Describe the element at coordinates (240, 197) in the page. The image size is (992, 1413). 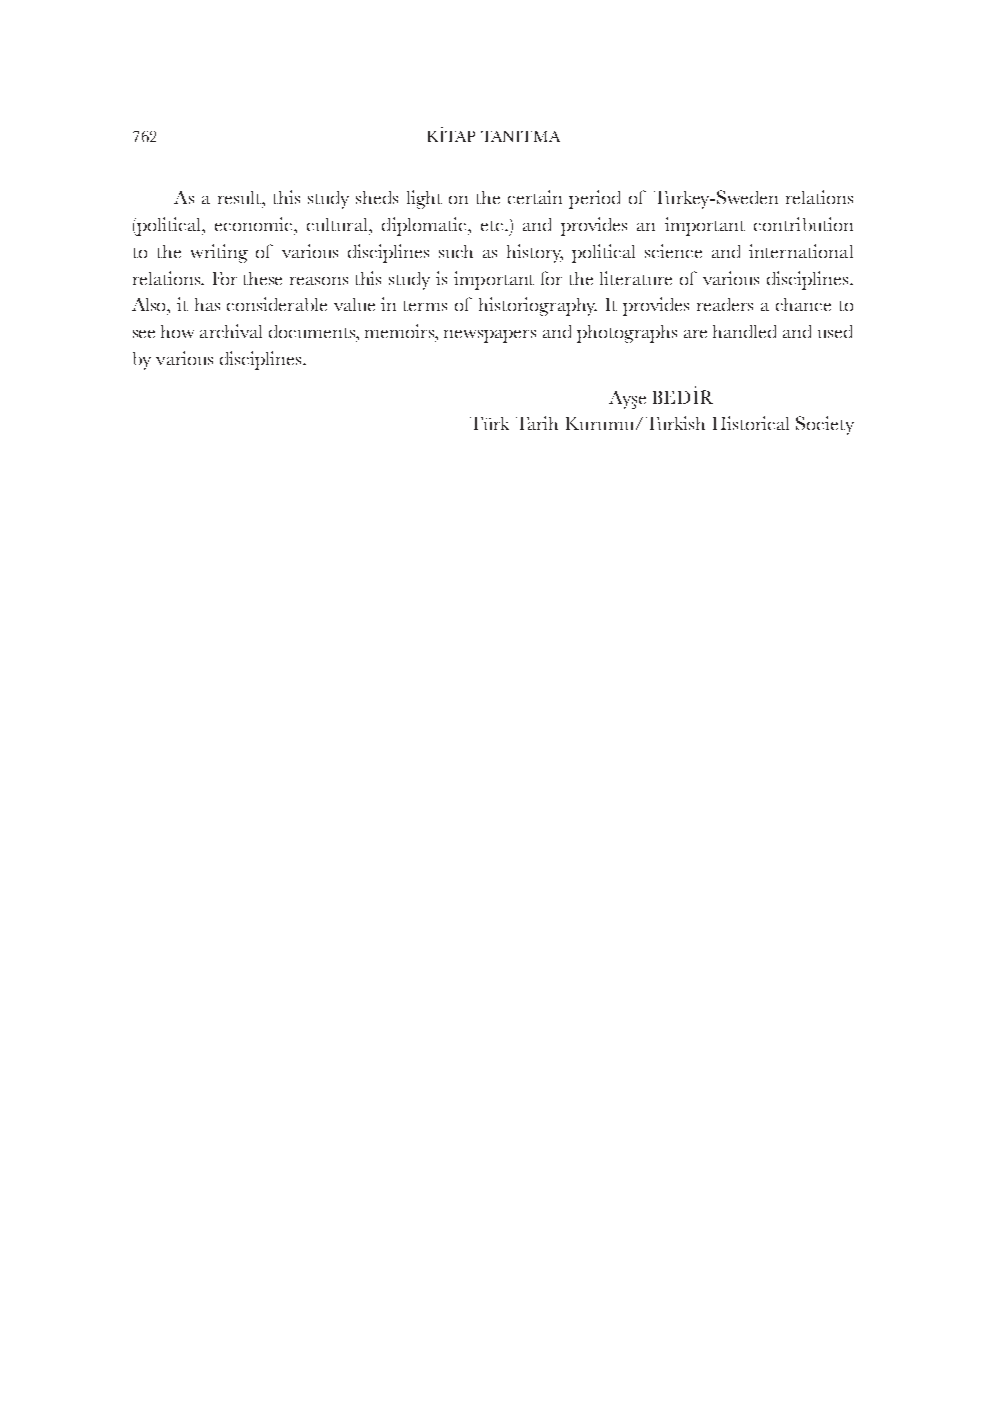
I see `result` at that location.
